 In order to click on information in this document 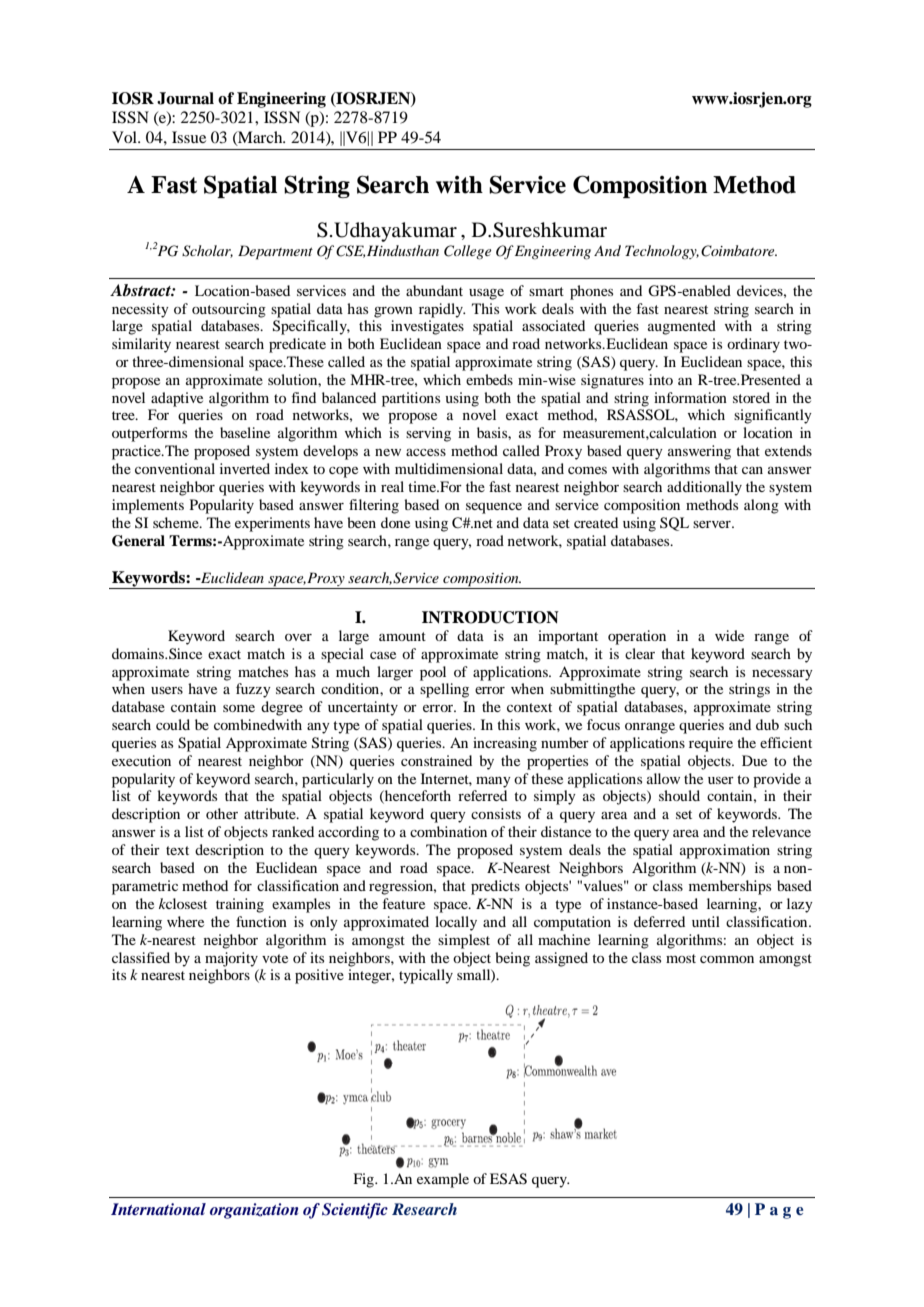, I will do `click(690, 397)`.
